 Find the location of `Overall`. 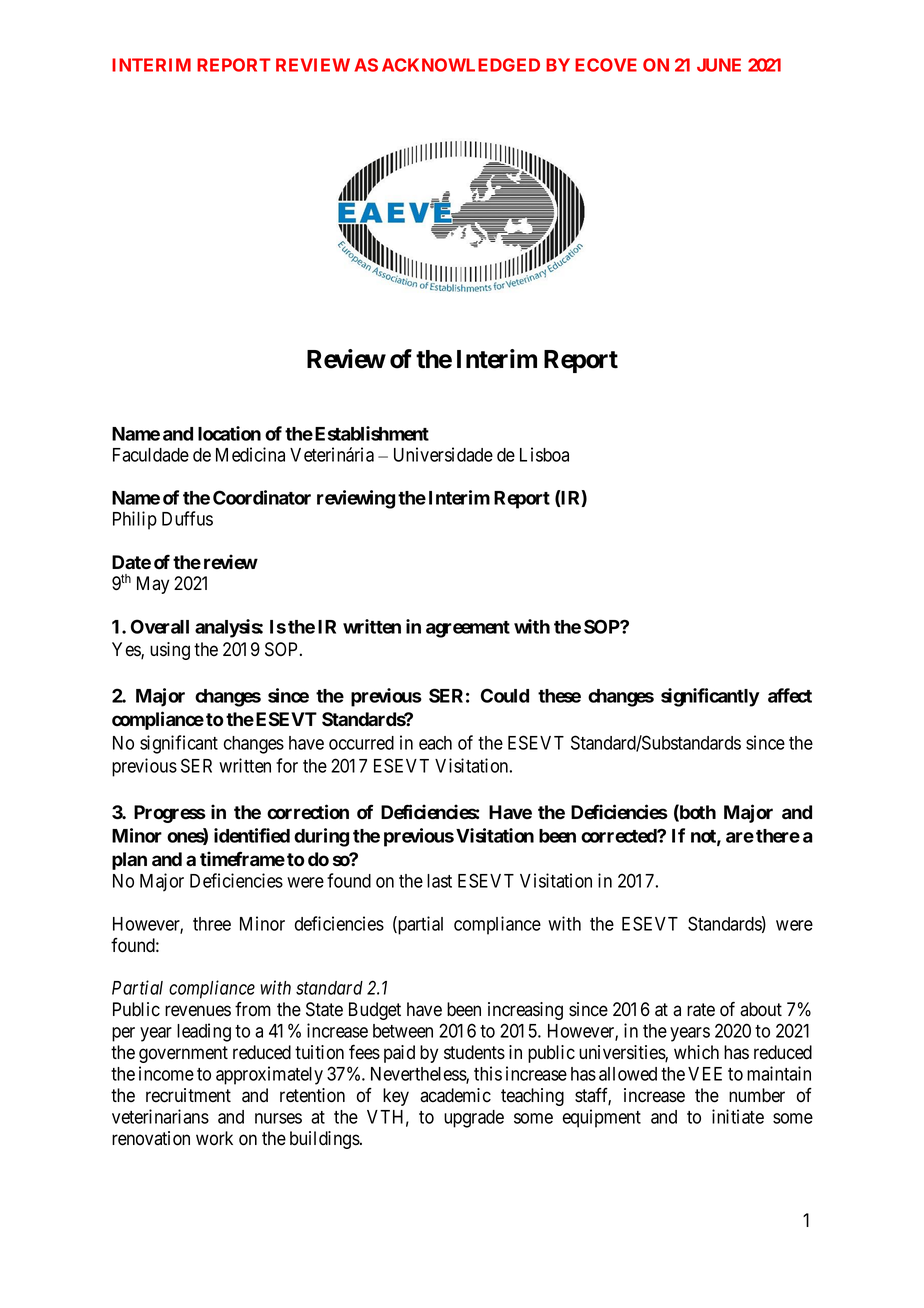

Overall is located at coordinates (160, 626).
